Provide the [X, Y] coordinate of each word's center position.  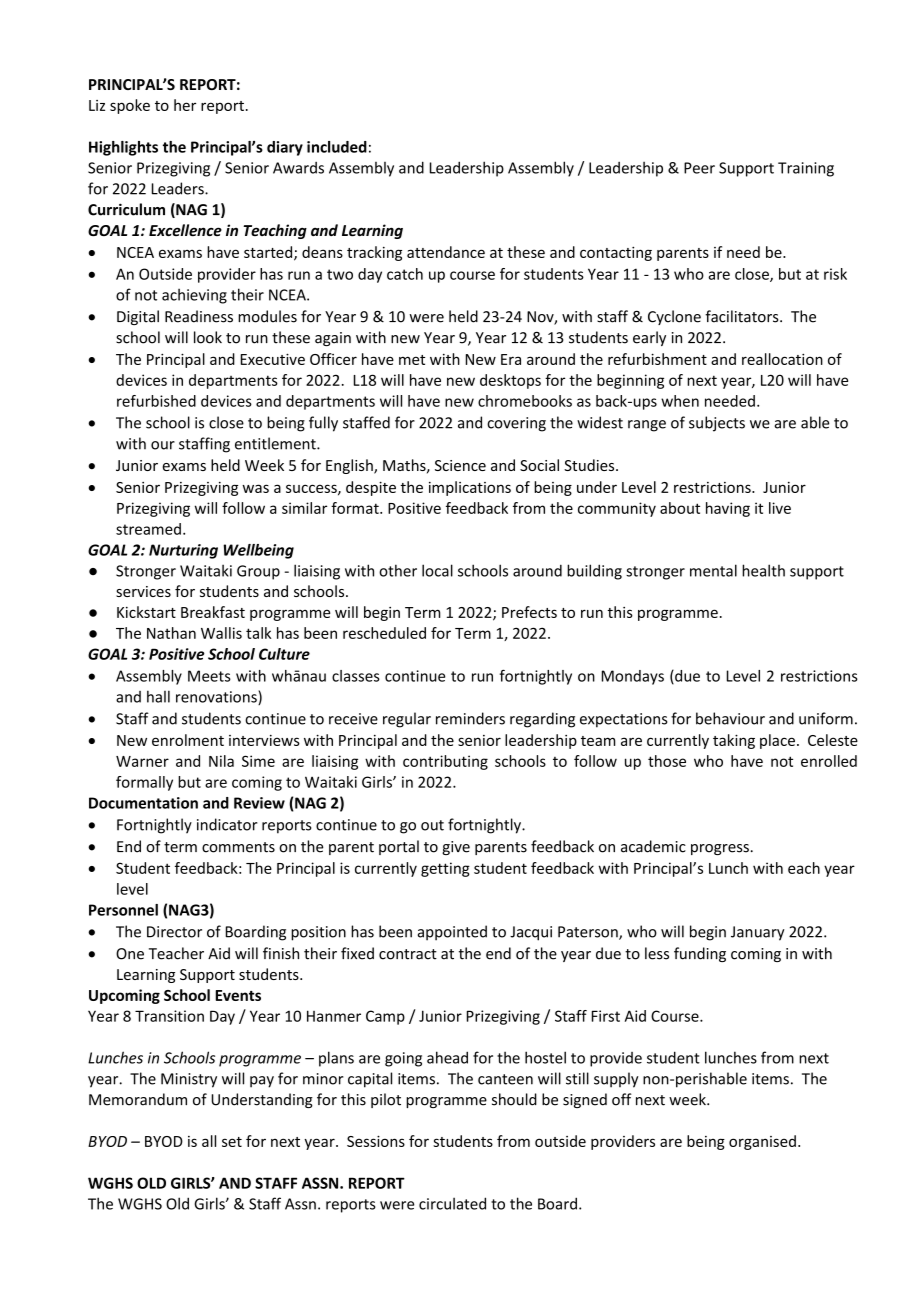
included [337, 147]
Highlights [123, 148]
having [728, 509]
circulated [452, 1203]
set [232, 1142]
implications [470, 488]
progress [720, 849]
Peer [699, 168]
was [255, 488]
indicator [227, 824]
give [456, 848]
